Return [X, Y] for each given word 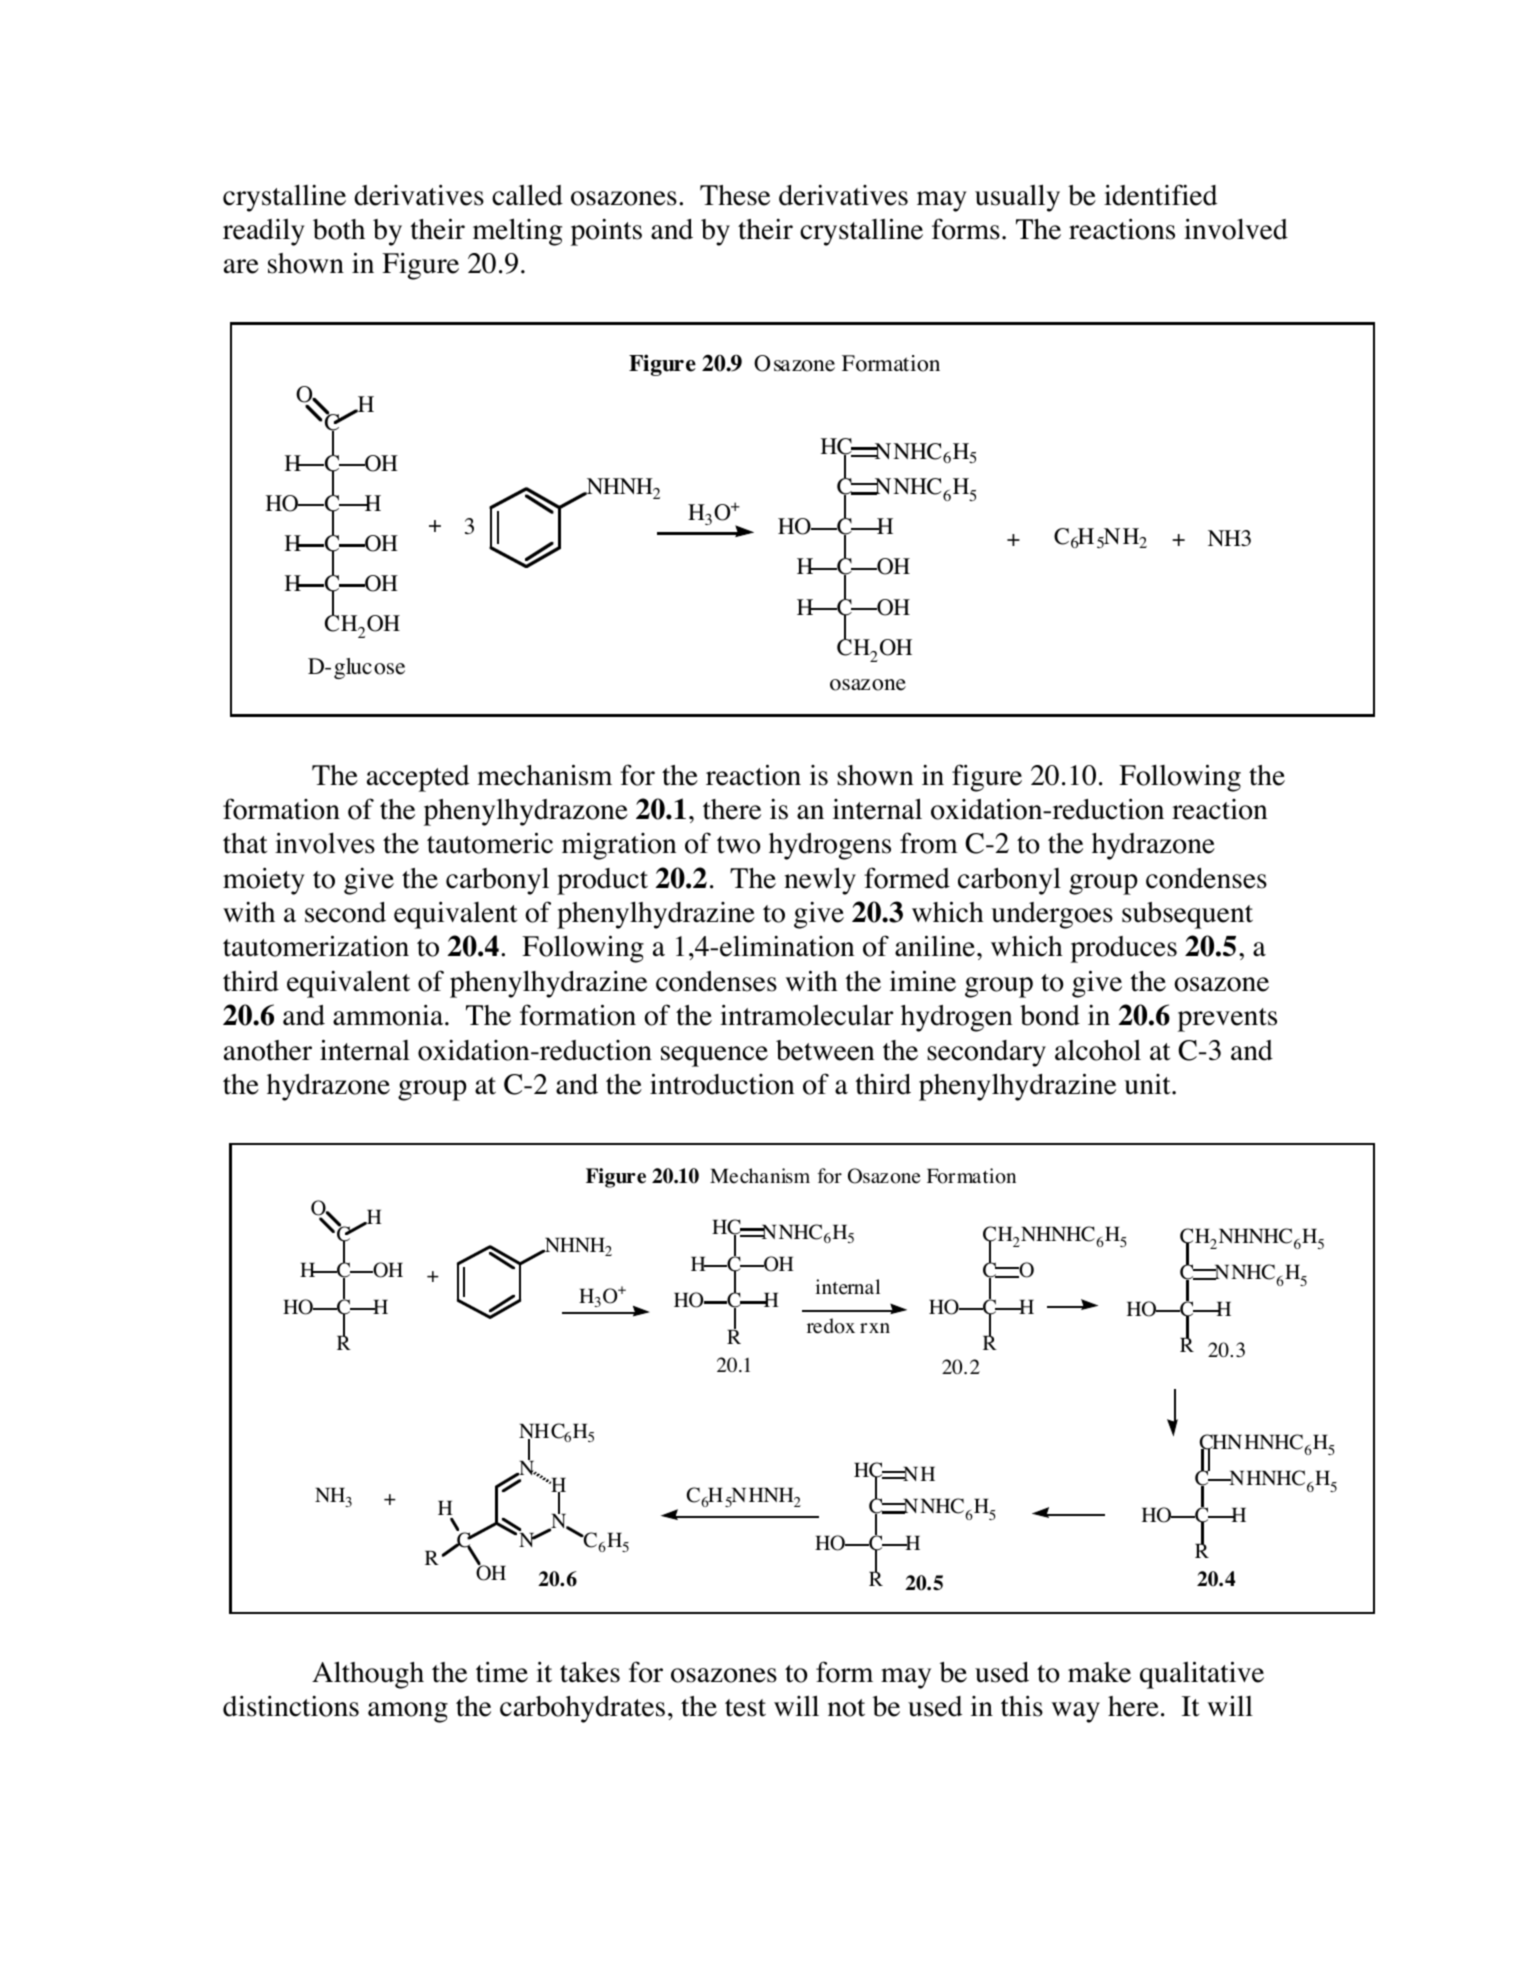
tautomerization [316, 946]
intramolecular [806, 1015]
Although [368, 1675]
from [929, 843]
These [735, 195]
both [339, 229]
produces [1124, 949]
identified [1160, 195]
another [268, 1050]
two [739, 845]
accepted [418, 778]
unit [1148, 1084]
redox [831, 1326]
